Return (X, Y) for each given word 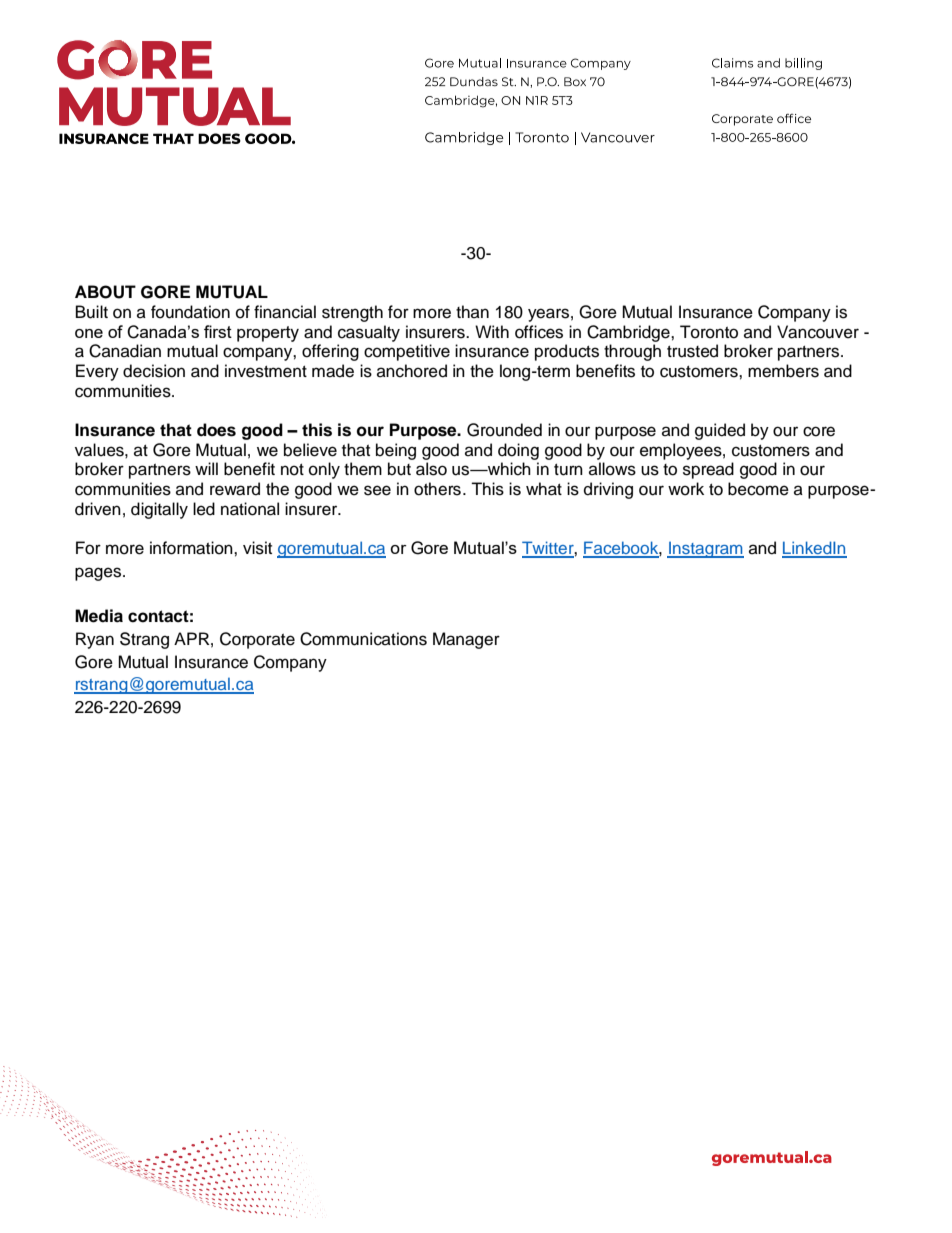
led (204, 509)
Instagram (705, 549)
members (783, 371)
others (437, 489)
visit (257, 548)
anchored (412, 371)
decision (154, 371)
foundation (190, 312)
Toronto (709, 332)
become (758, 489)
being (396, 451)
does (216, 430)
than (472, 311)
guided (720, 431)
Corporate (257, 640)
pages (99, 574)
